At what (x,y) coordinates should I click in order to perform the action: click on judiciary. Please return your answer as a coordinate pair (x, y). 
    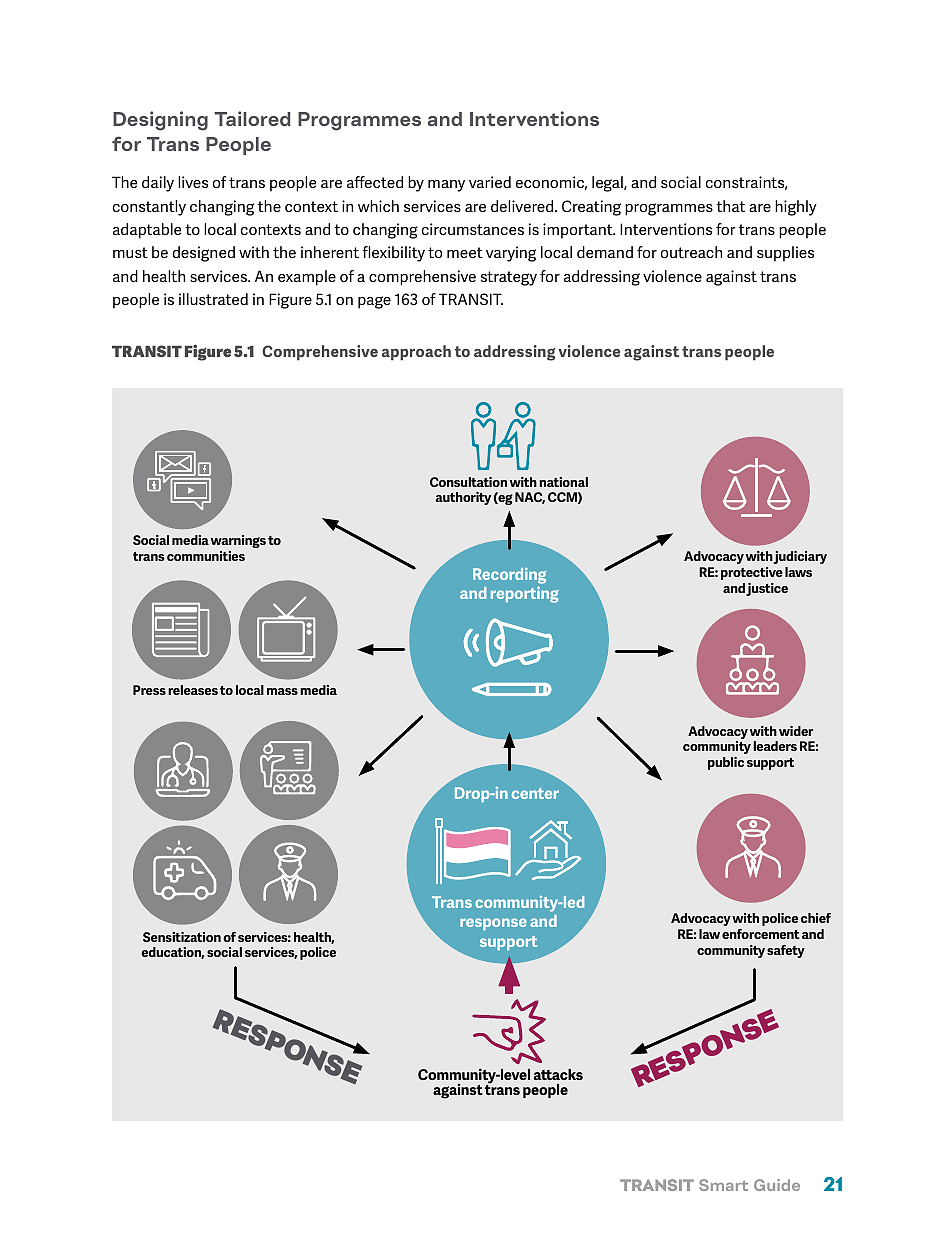
    Looking at the image, I should click on (800, 557).
